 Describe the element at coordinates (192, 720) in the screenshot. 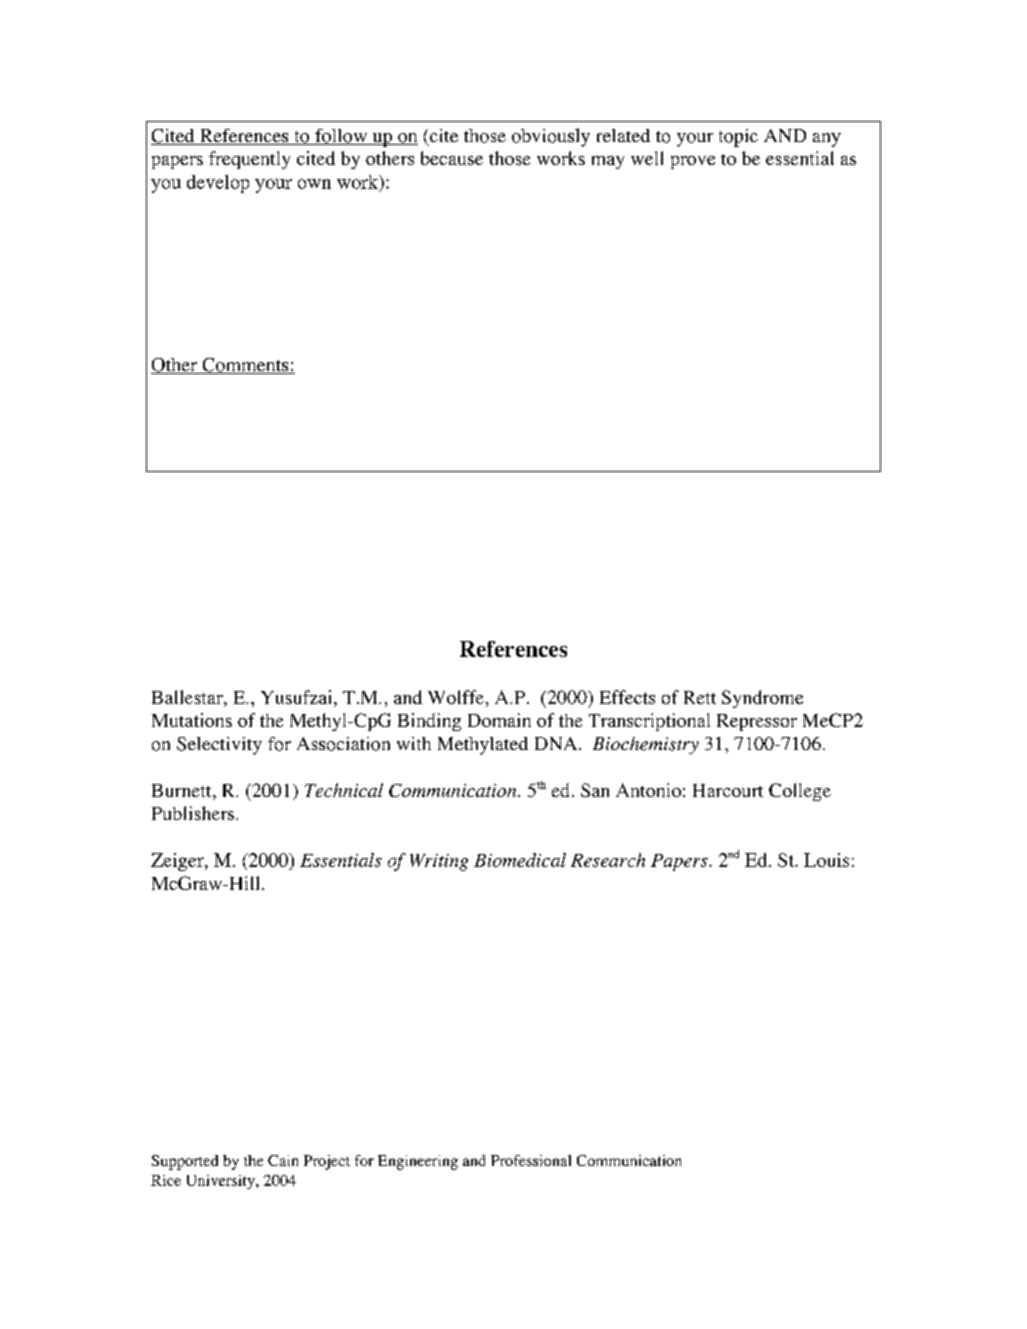

I see `Mutations` at that location.
